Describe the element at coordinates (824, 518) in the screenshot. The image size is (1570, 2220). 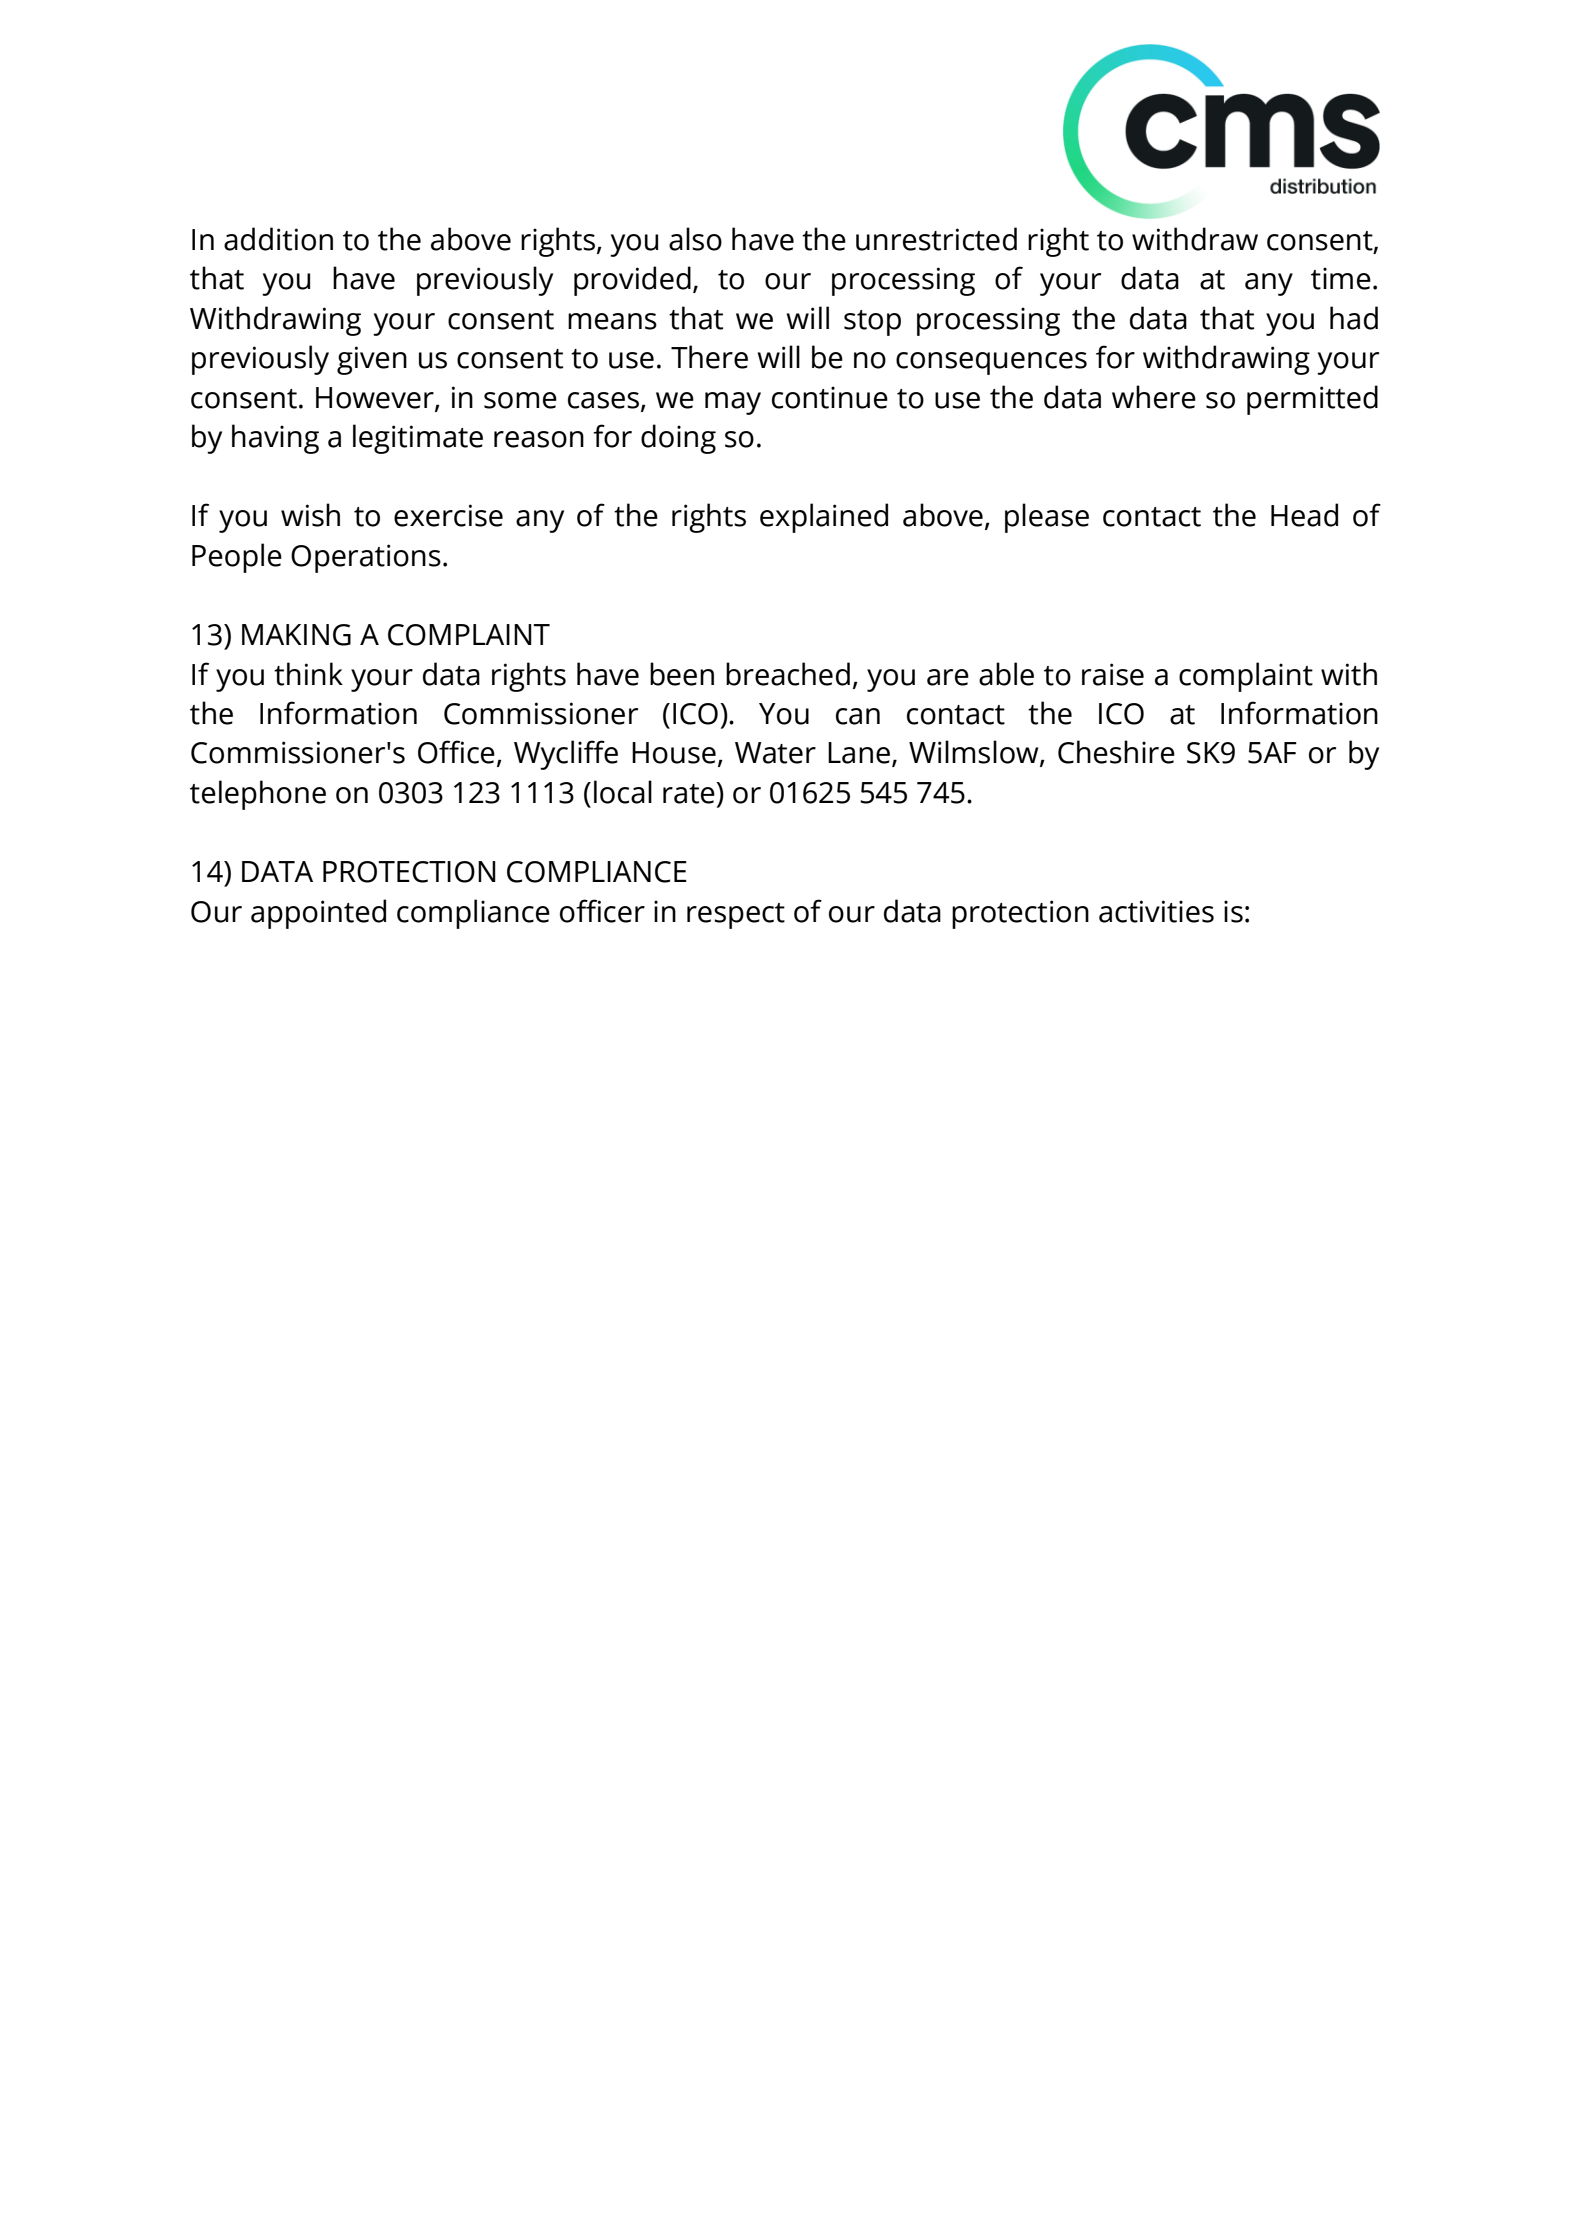
I see `explained` at that location.
